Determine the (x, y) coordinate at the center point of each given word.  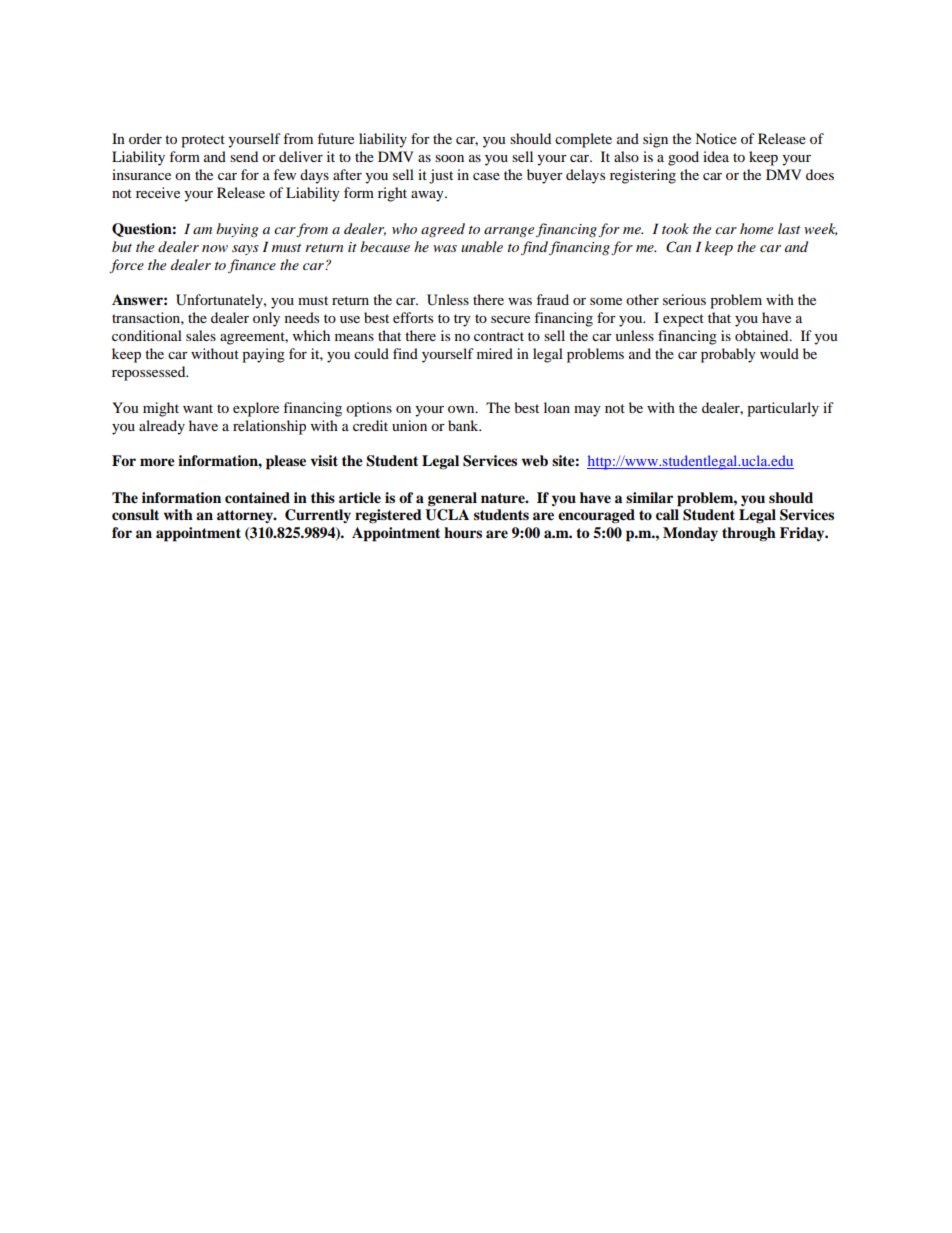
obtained (763, 335)
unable (482, 246)
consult (135, 515)
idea (716, 156)
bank (464, 425)
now (215, 248)
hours (463, 533)
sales (201, 335)
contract (499, 336)
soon (449, 158)
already (162, 427)
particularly (783, 409)
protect (203, 141)
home (756, 228)
